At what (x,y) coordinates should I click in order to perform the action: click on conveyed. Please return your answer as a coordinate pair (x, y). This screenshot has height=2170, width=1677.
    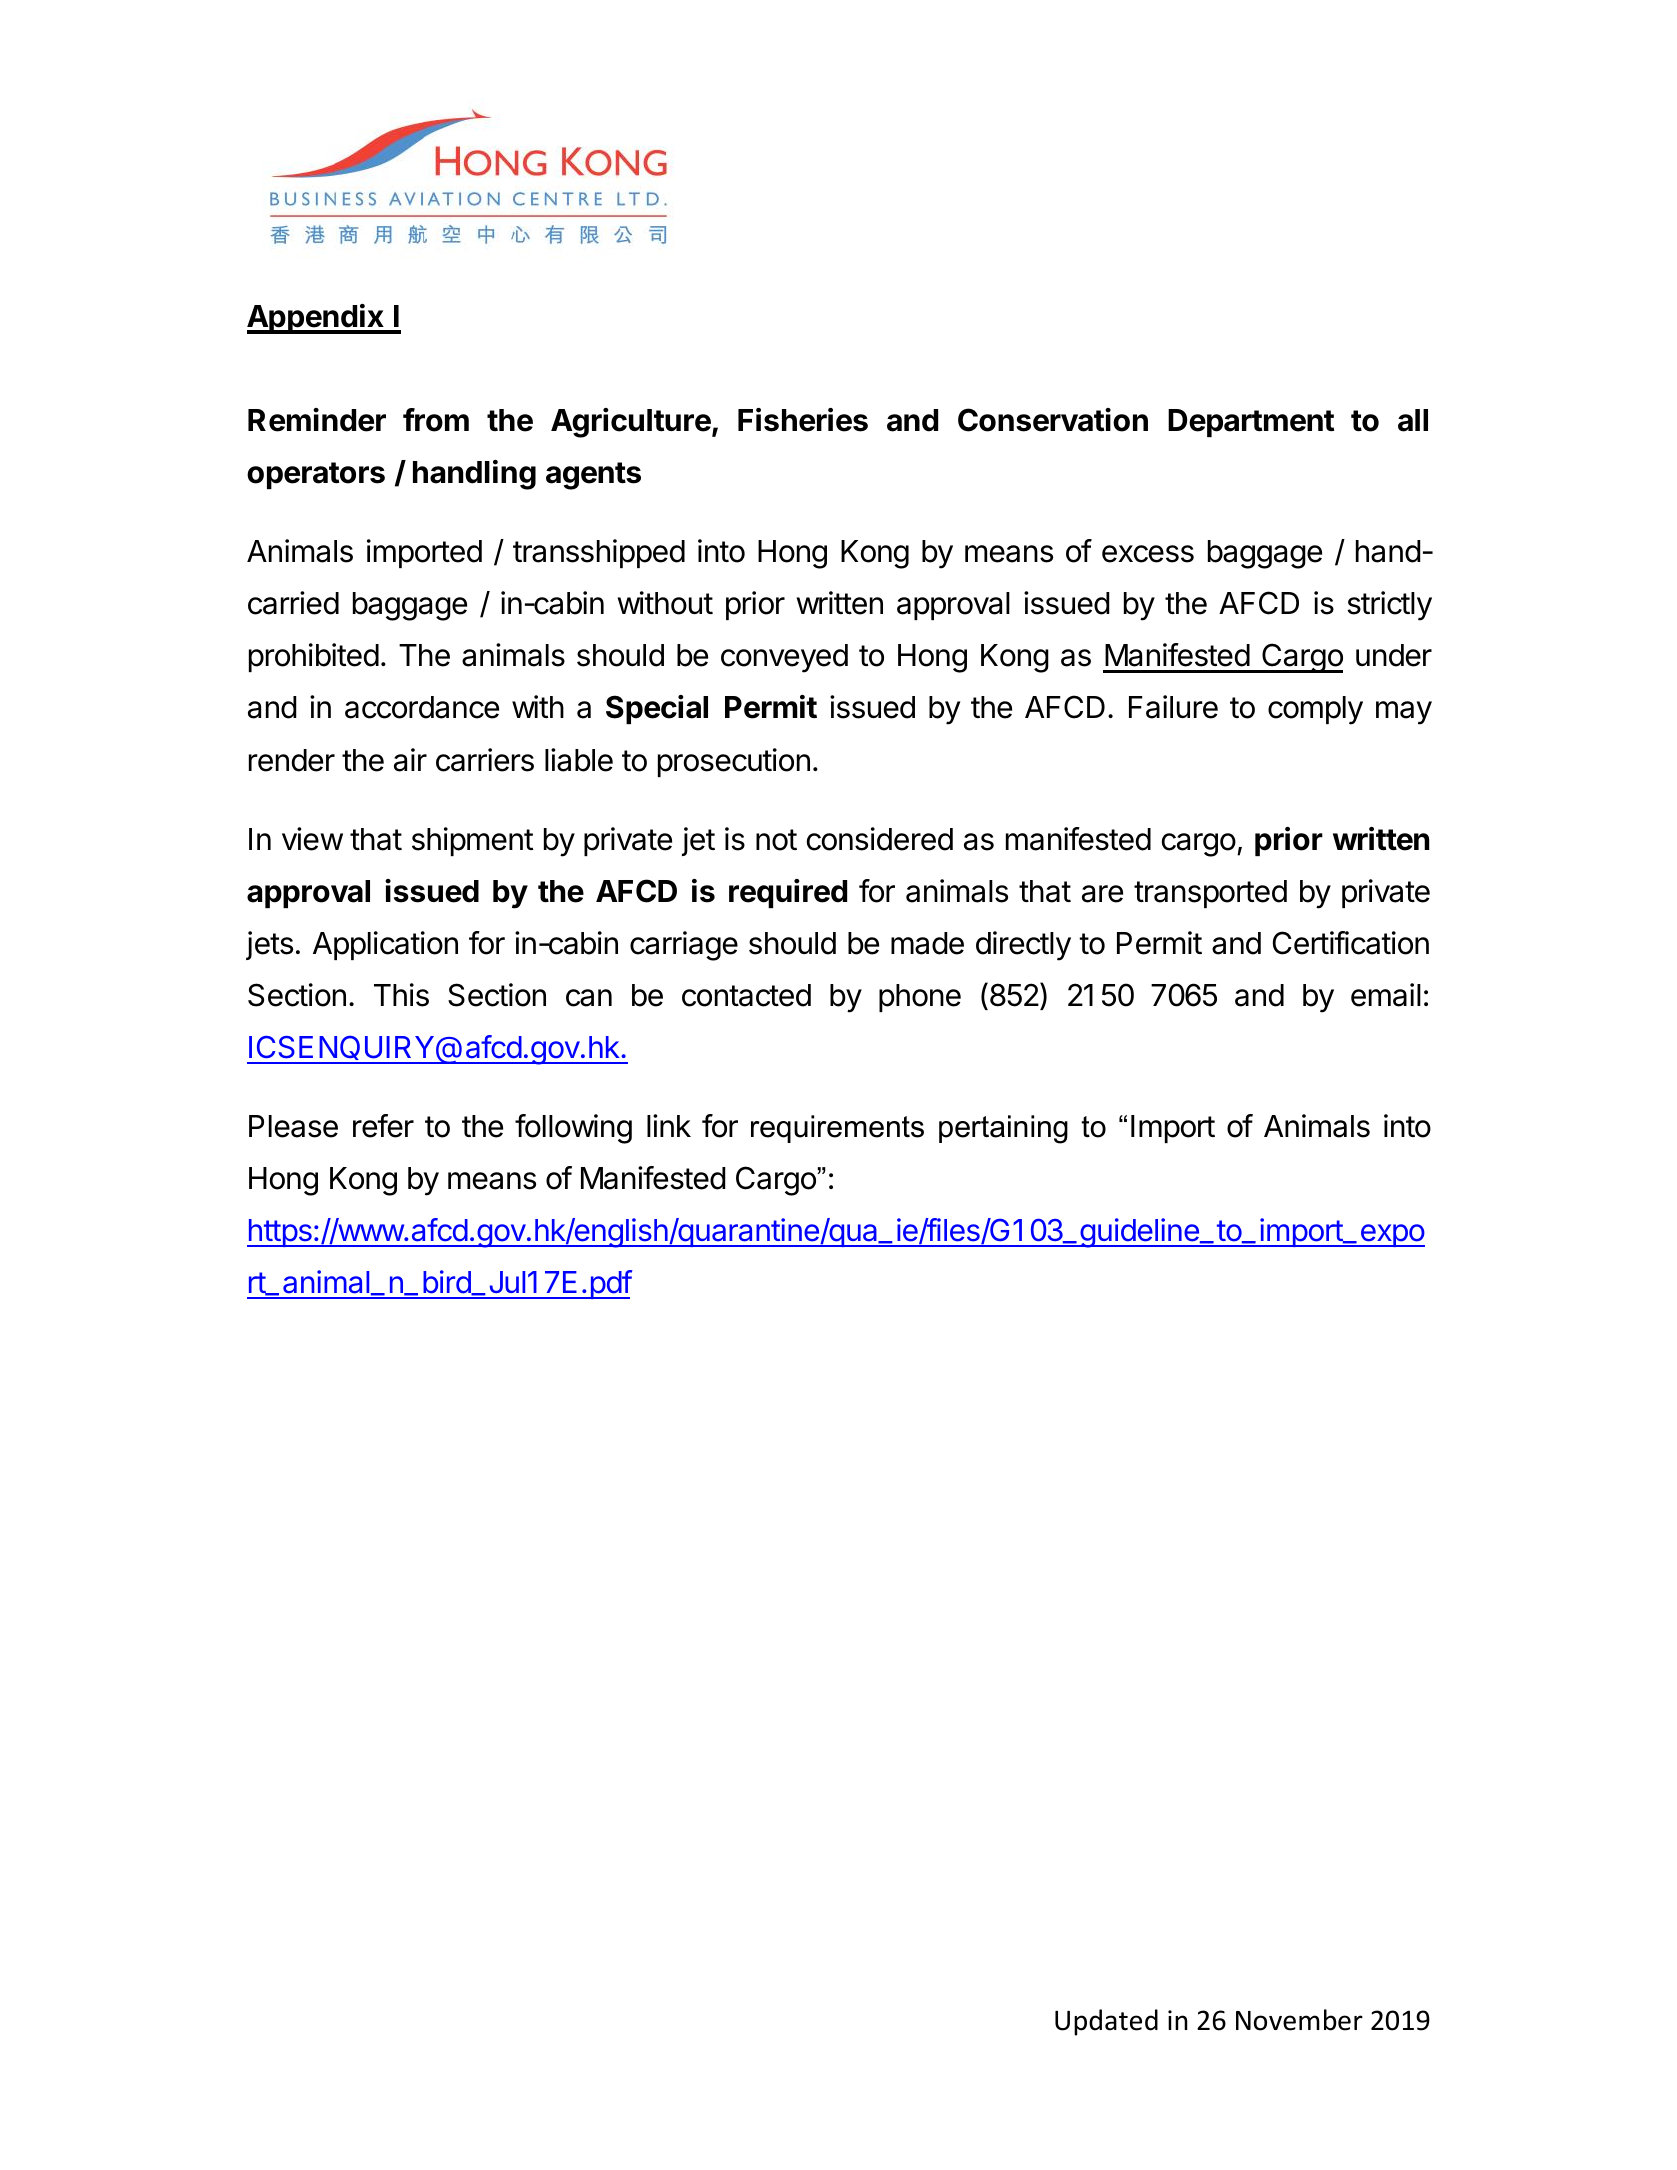
    Looking at the image, I should click on (784, 658).
